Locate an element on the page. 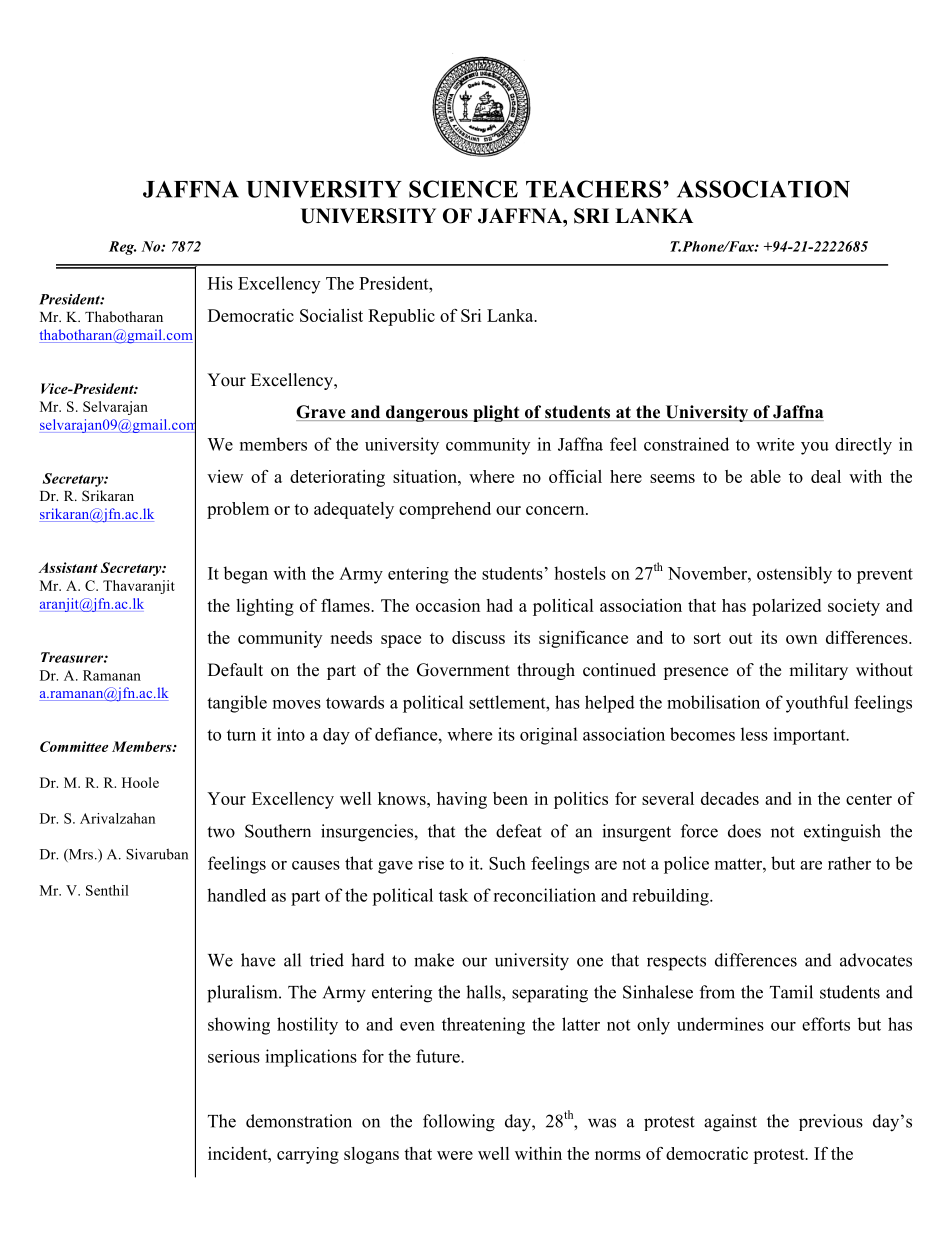 This image has width=952, height=1233. following is located at coordinates (459, 1123).
